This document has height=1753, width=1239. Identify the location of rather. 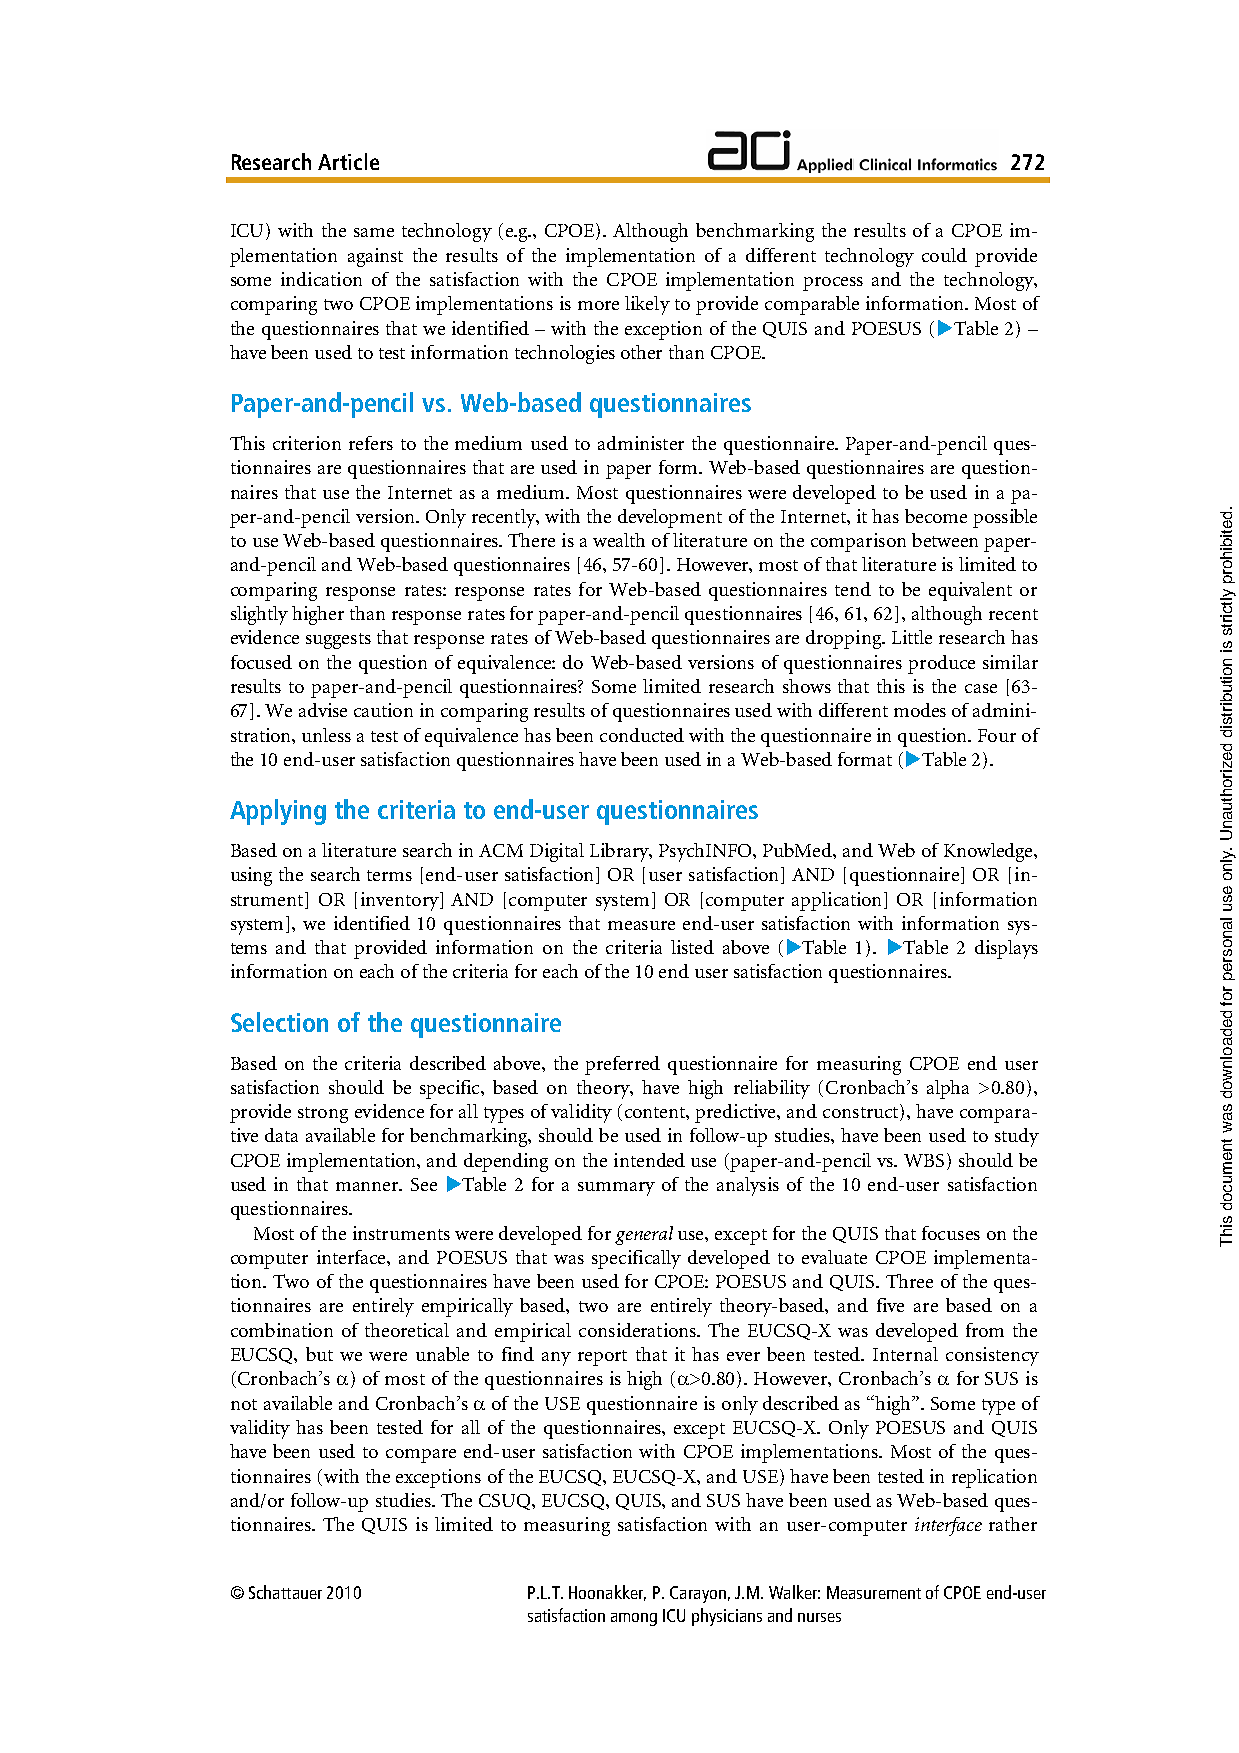
(1013, 1524).
